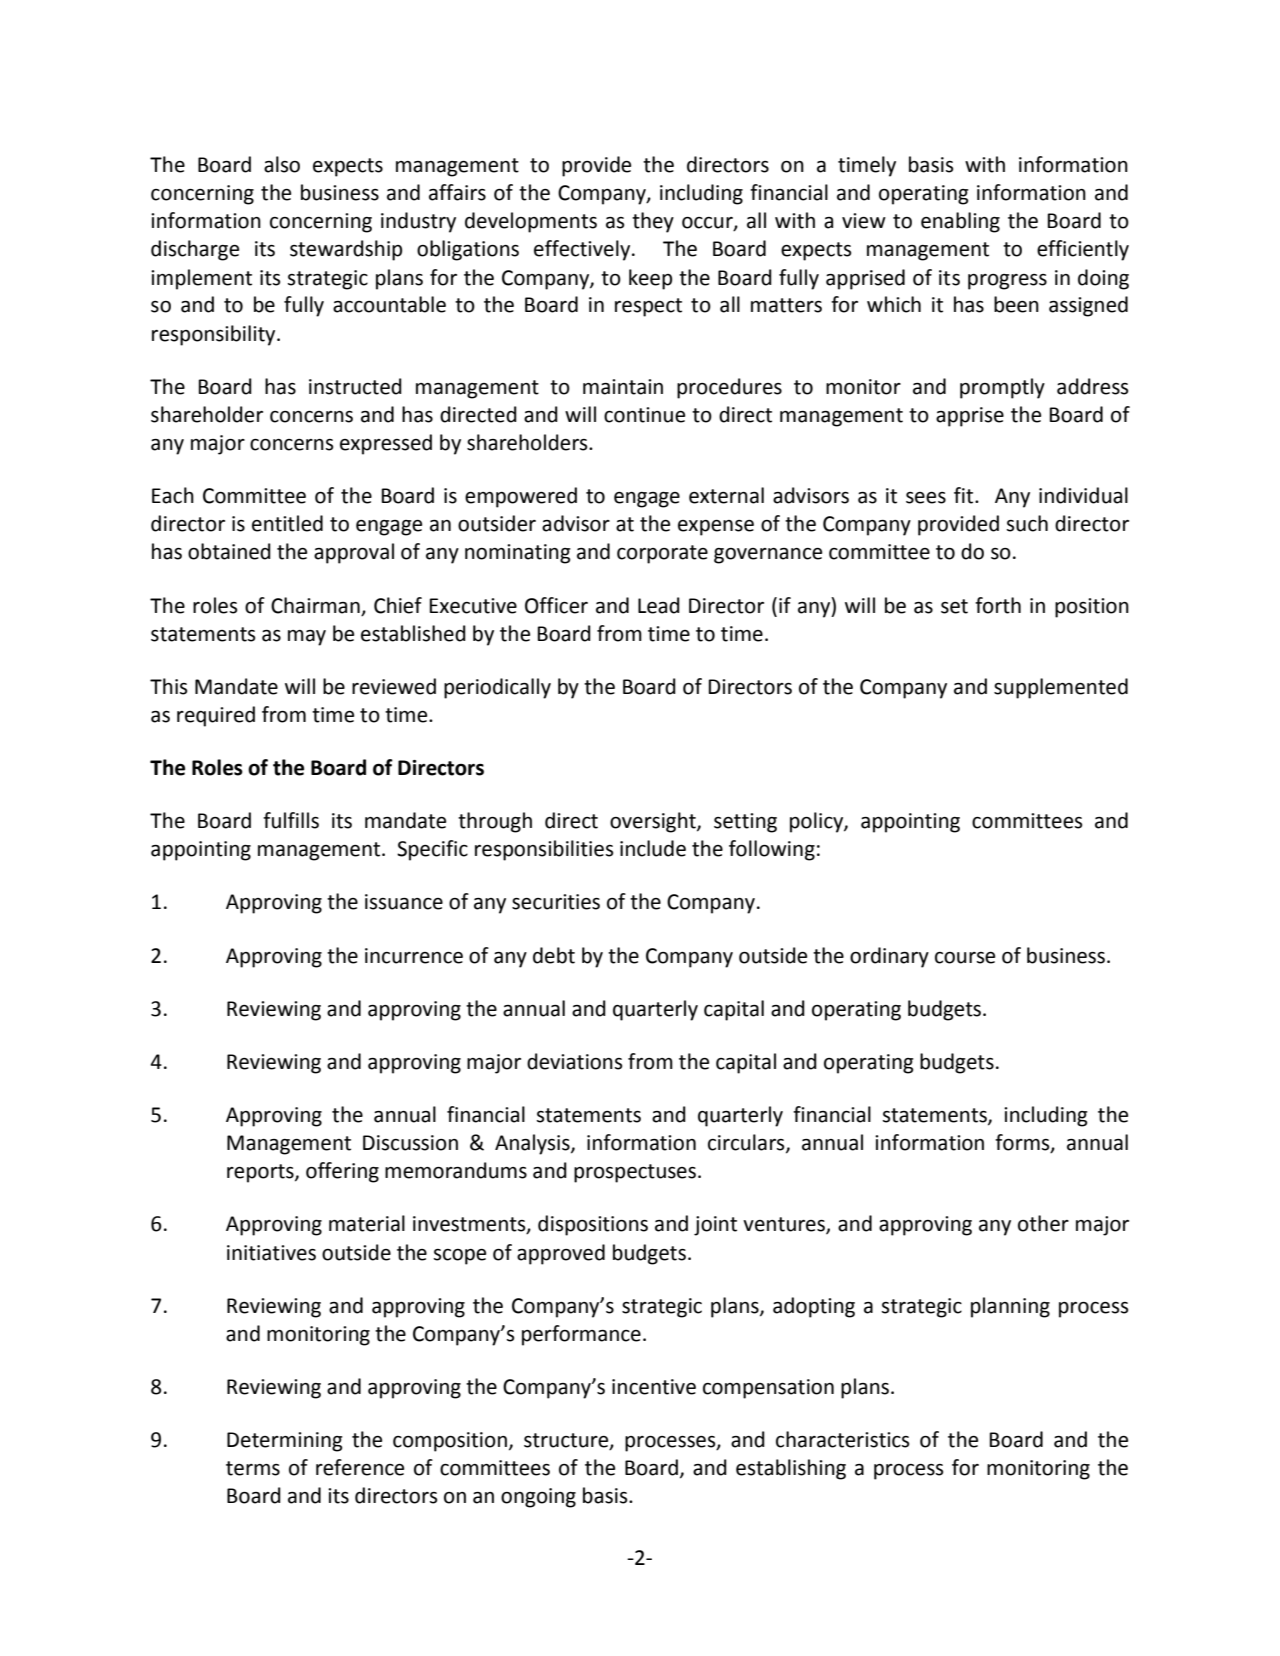 The height and width of the document is (1656, 1280). Describe the element at coordinates (261, 1173) in the document. I see `reports` at that location.
